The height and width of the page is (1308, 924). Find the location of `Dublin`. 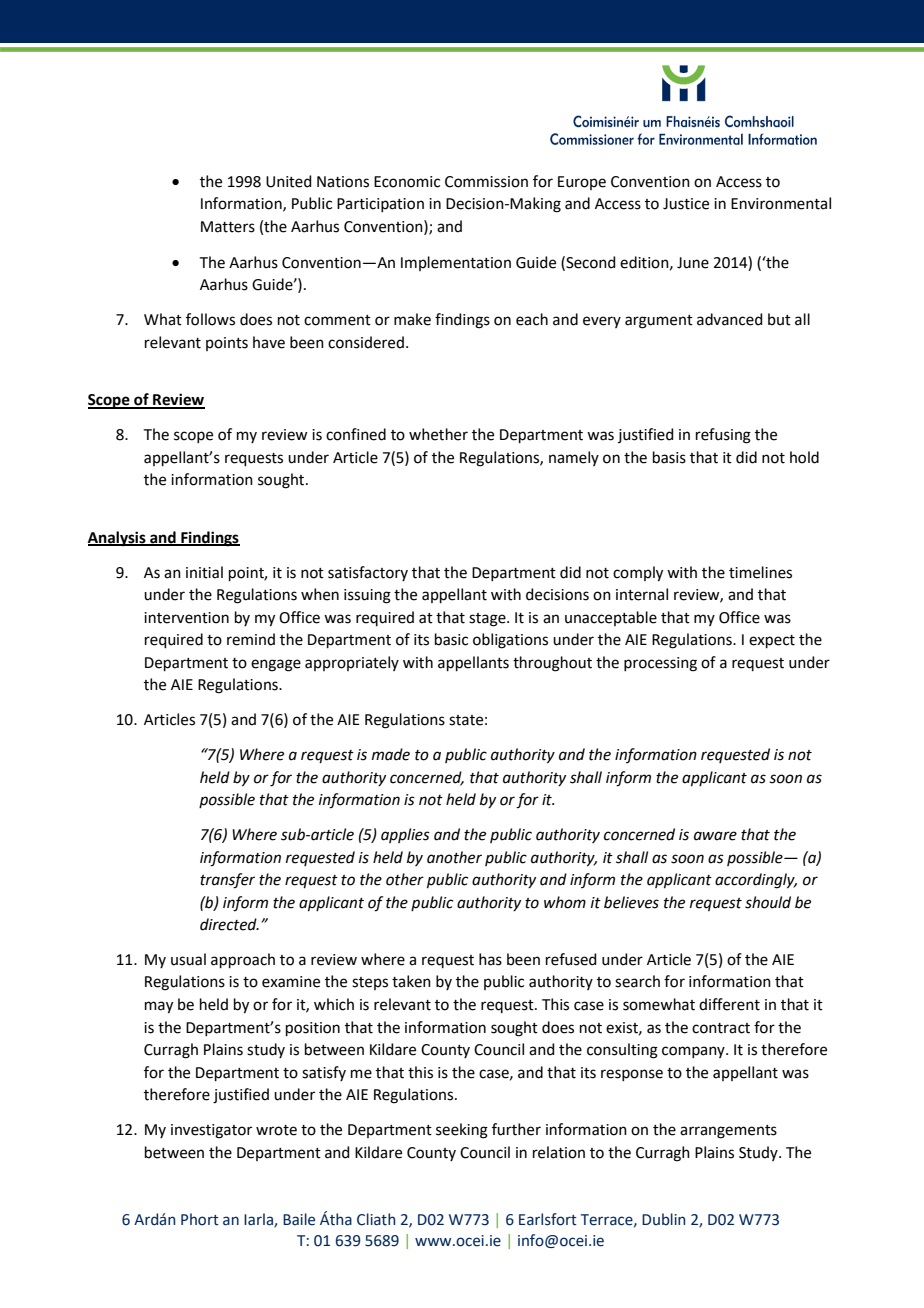

Dublin is located at coordinates (663, 1219).
